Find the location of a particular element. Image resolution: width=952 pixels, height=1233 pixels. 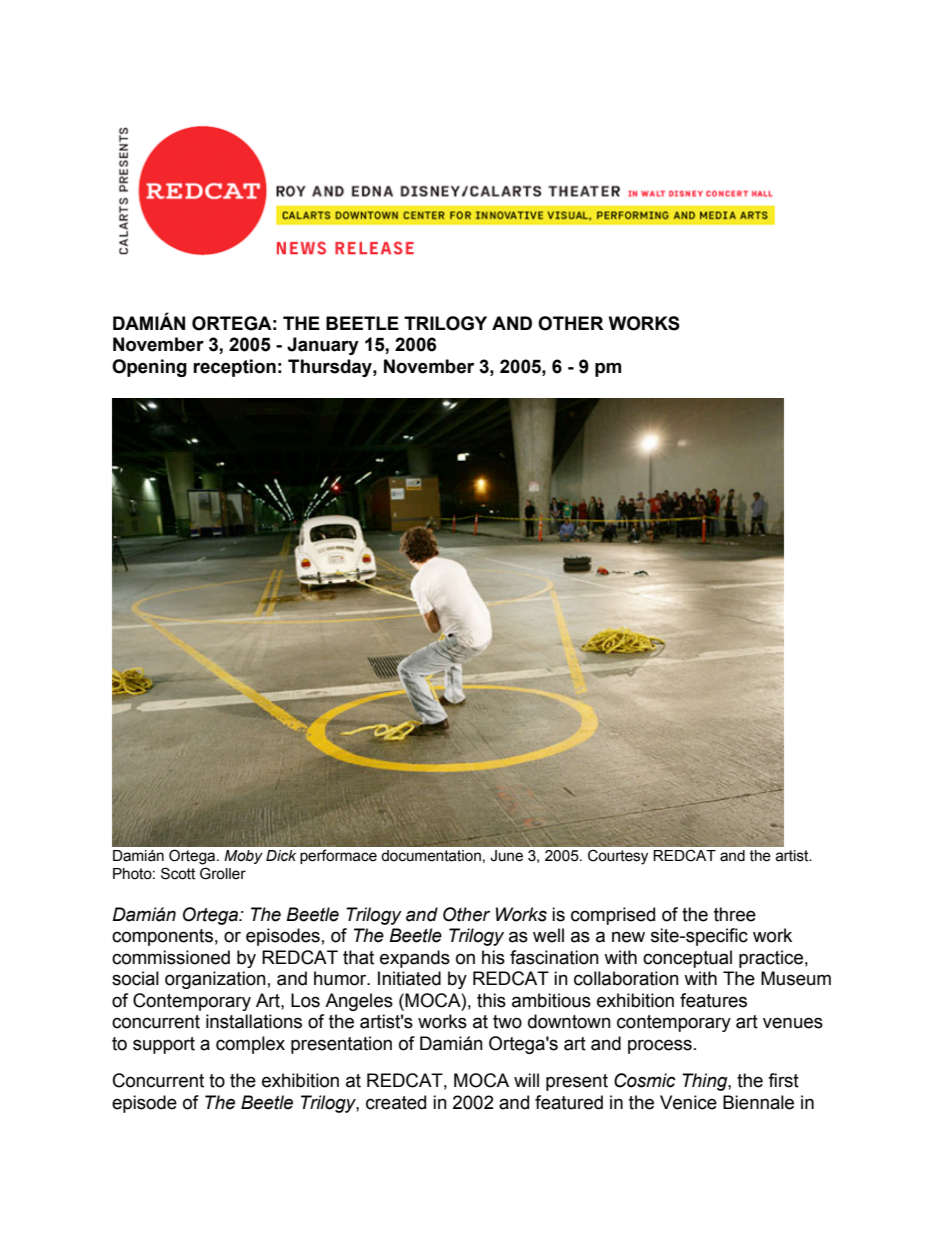

Scott is located at coordinates (178, 873).
